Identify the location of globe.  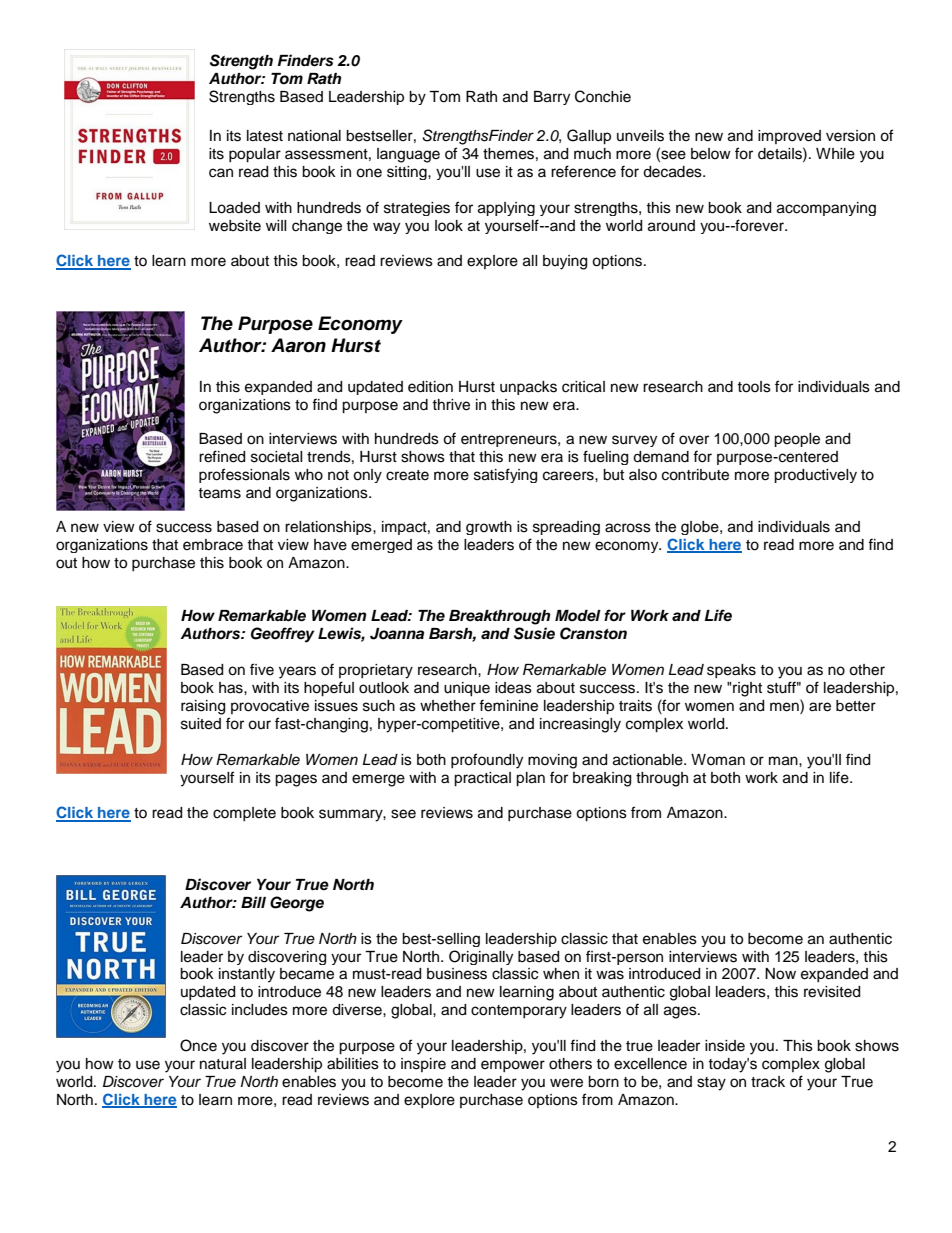
(701, 528).
